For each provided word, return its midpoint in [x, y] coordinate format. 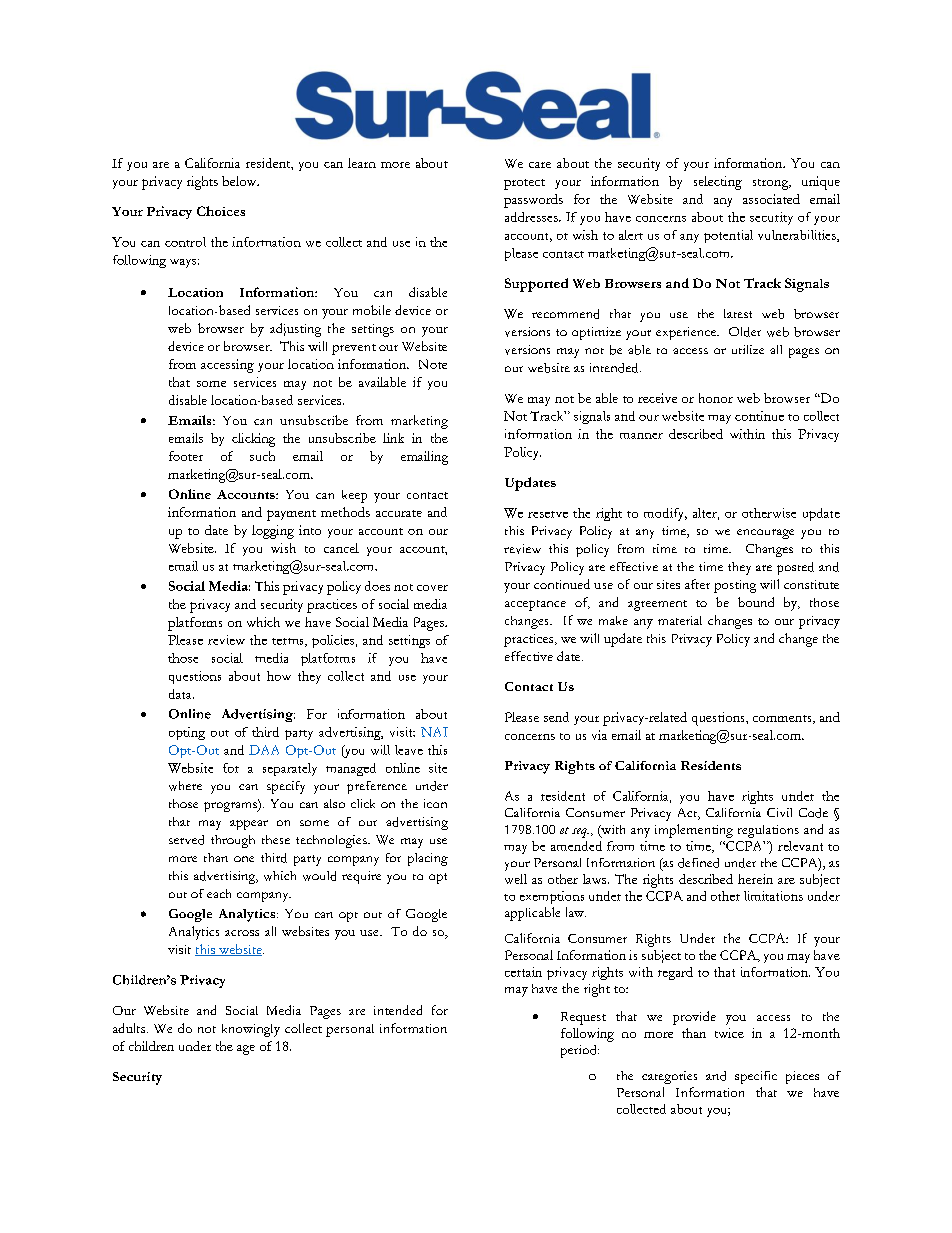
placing [428, 859]
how [279, 676]
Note [433, 364]
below [240, 181]
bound [756, 602]
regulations [768, 831]
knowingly [251, 1030]
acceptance [535, 605]
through [233, 841]
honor [716, 398]
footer [186, 456]
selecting [718, 183]
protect [524, 184]
